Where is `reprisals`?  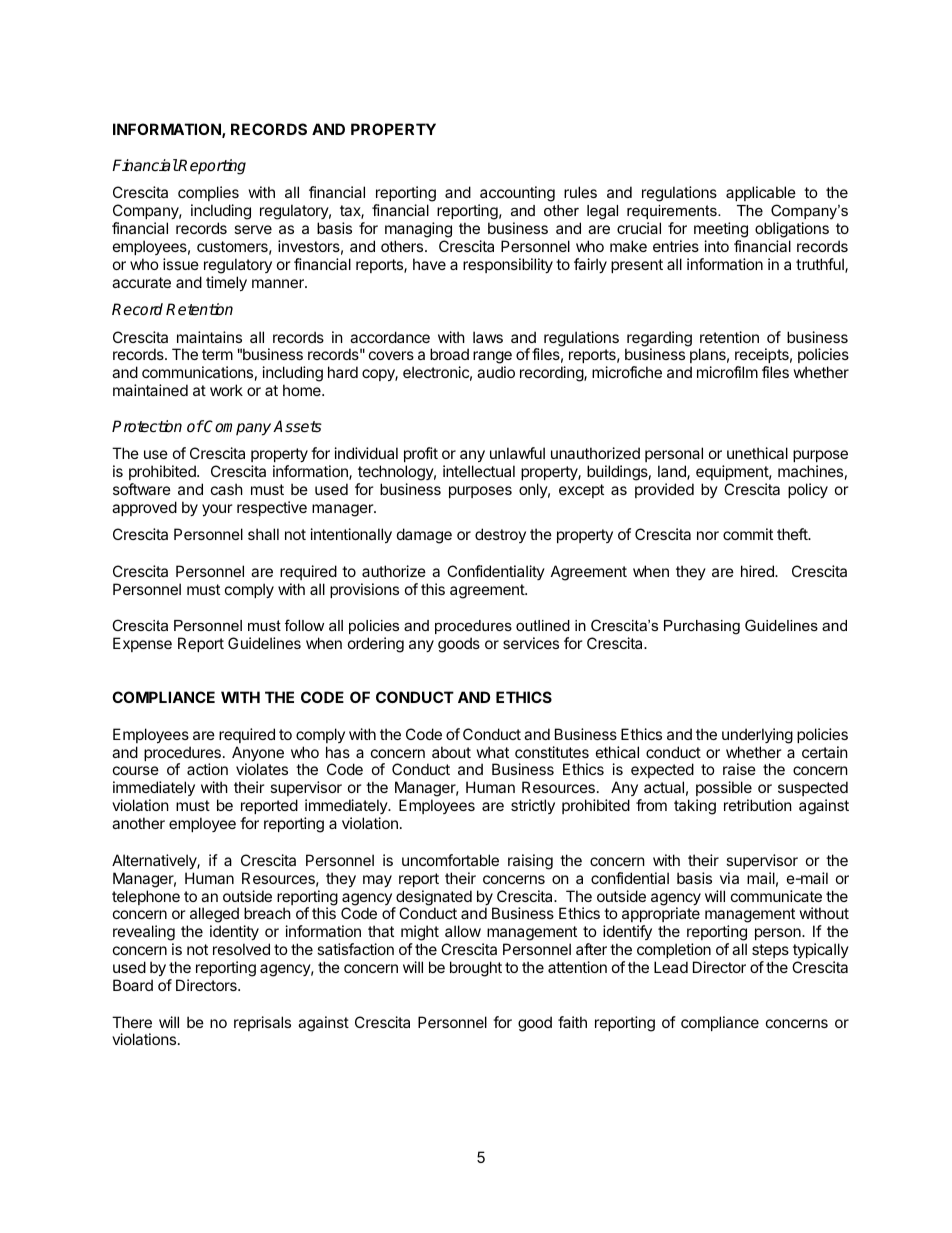
reprisals is located at coordinates (262, 1023).
